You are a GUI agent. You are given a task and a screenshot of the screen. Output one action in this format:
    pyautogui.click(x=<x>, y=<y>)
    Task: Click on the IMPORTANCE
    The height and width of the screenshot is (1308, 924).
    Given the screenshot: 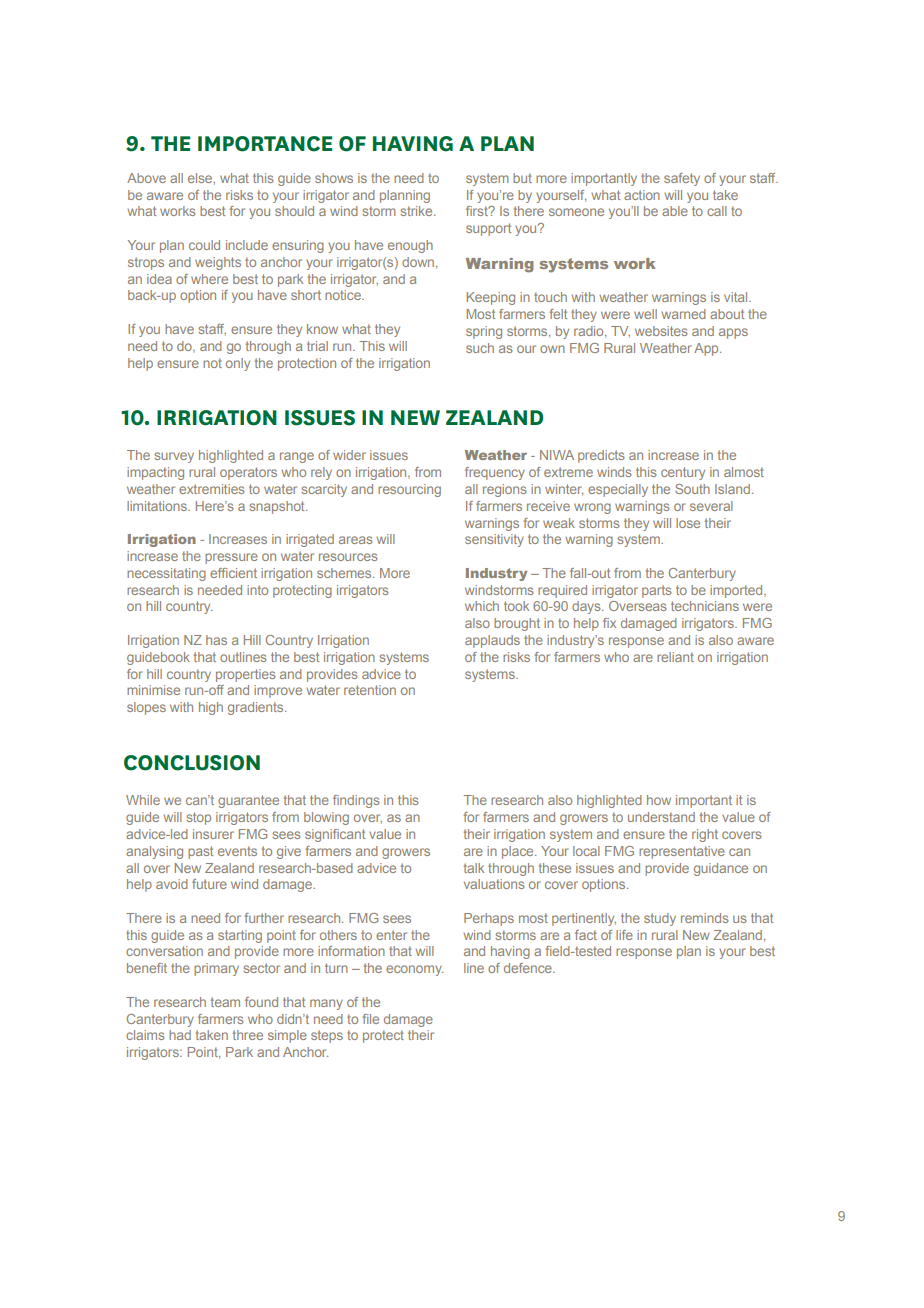 What is the action you would take?
    pyautogui.click(x=265, y=144)
